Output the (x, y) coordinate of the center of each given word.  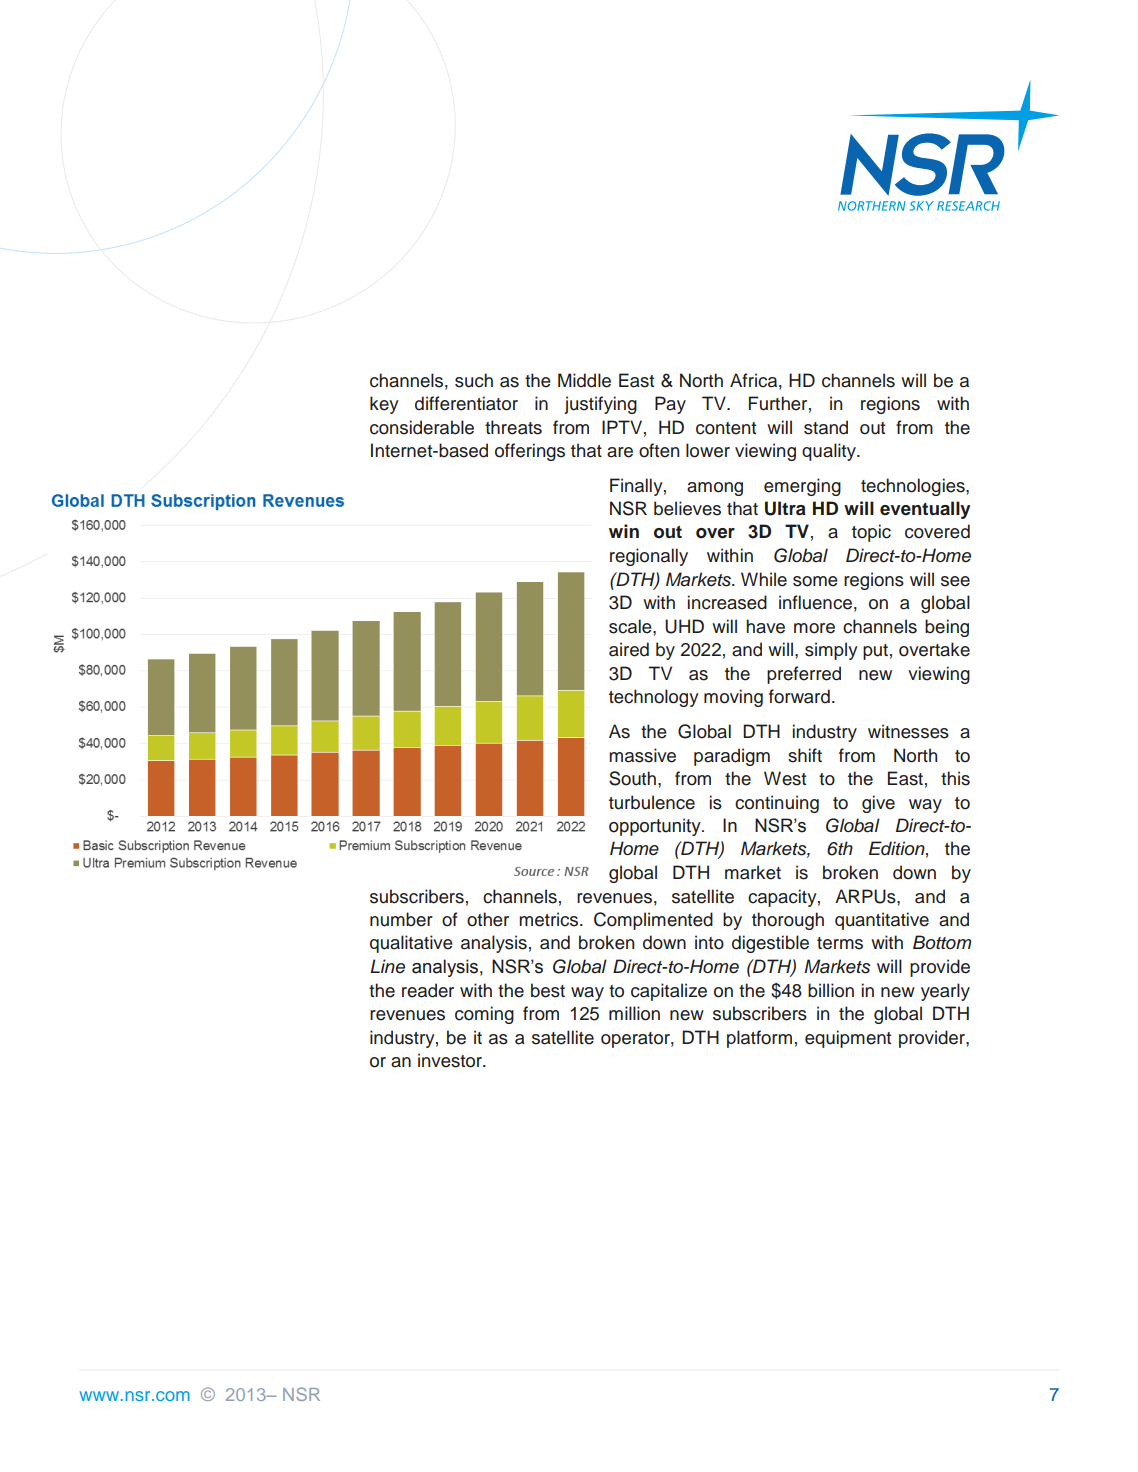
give (878, 804)
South (634, 778)
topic (871, 533)
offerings (530, 452)
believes (687, 508)
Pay (670, 405)
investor (451, 1060)
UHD (684, 626)
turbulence (652, 802)
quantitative (882, 921)
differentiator (466, 403)
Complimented (653, 921)
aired (629, 649)
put (875, 652)
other (488, 919)
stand (826, 427)
